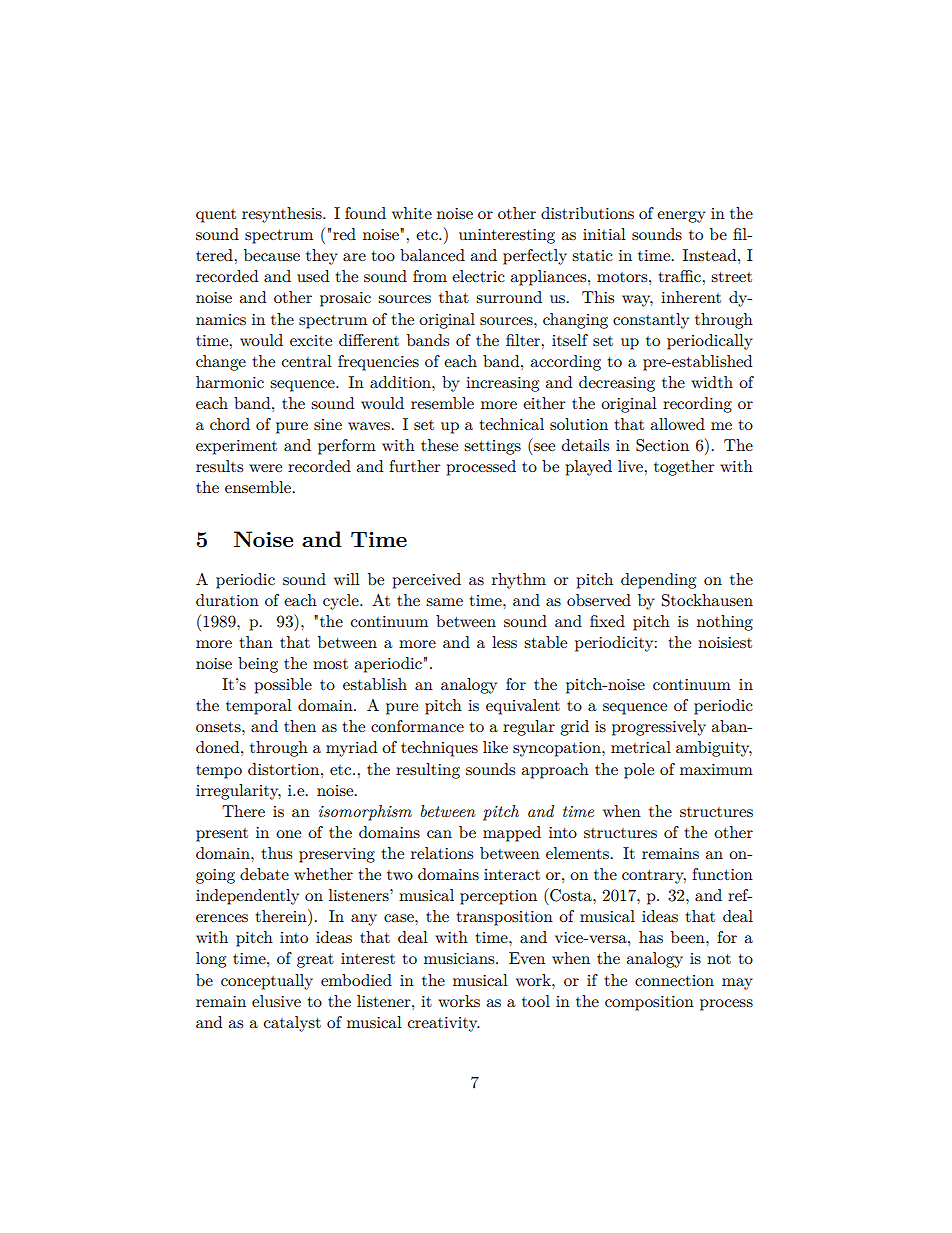 The height and width of the screenshot is (1233, 952). Describe the element at coordinates (322, 257) in the screenshot. I see `they` at that location.
